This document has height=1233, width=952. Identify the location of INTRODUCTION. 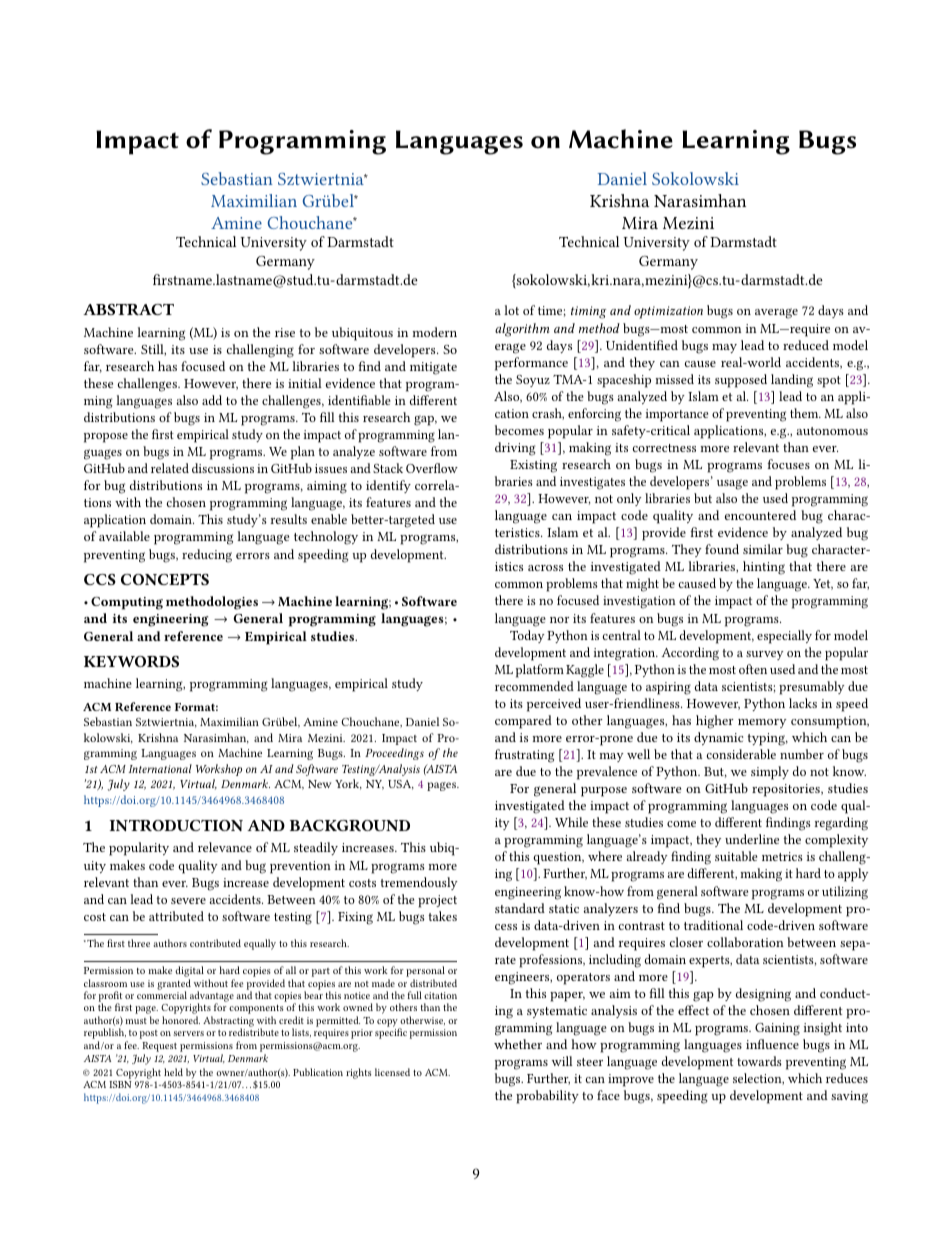
(176, 825).
